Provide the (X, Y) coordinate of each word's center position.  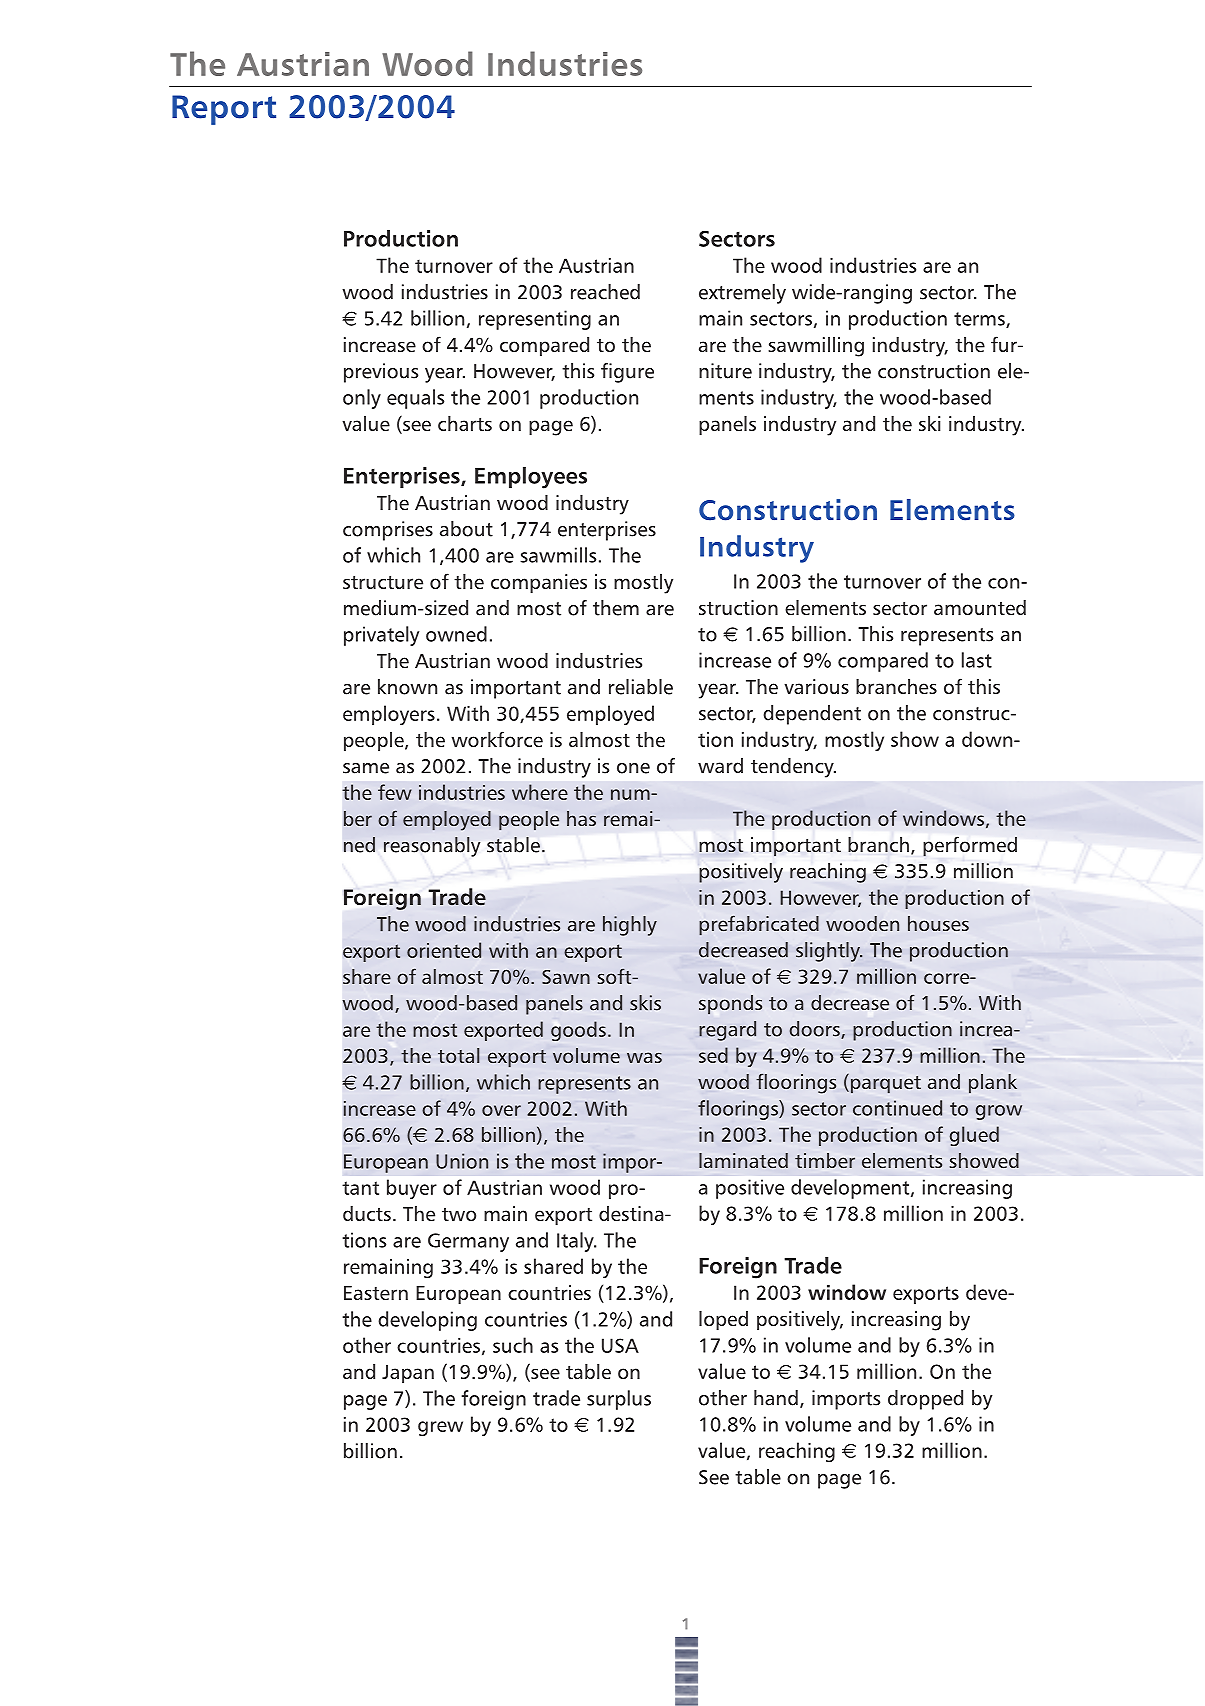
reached (605, 292)
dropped (925, 1400)
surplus (619, 1400)
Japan (408, 1374)
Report (224, 110)
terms (980, 320)
